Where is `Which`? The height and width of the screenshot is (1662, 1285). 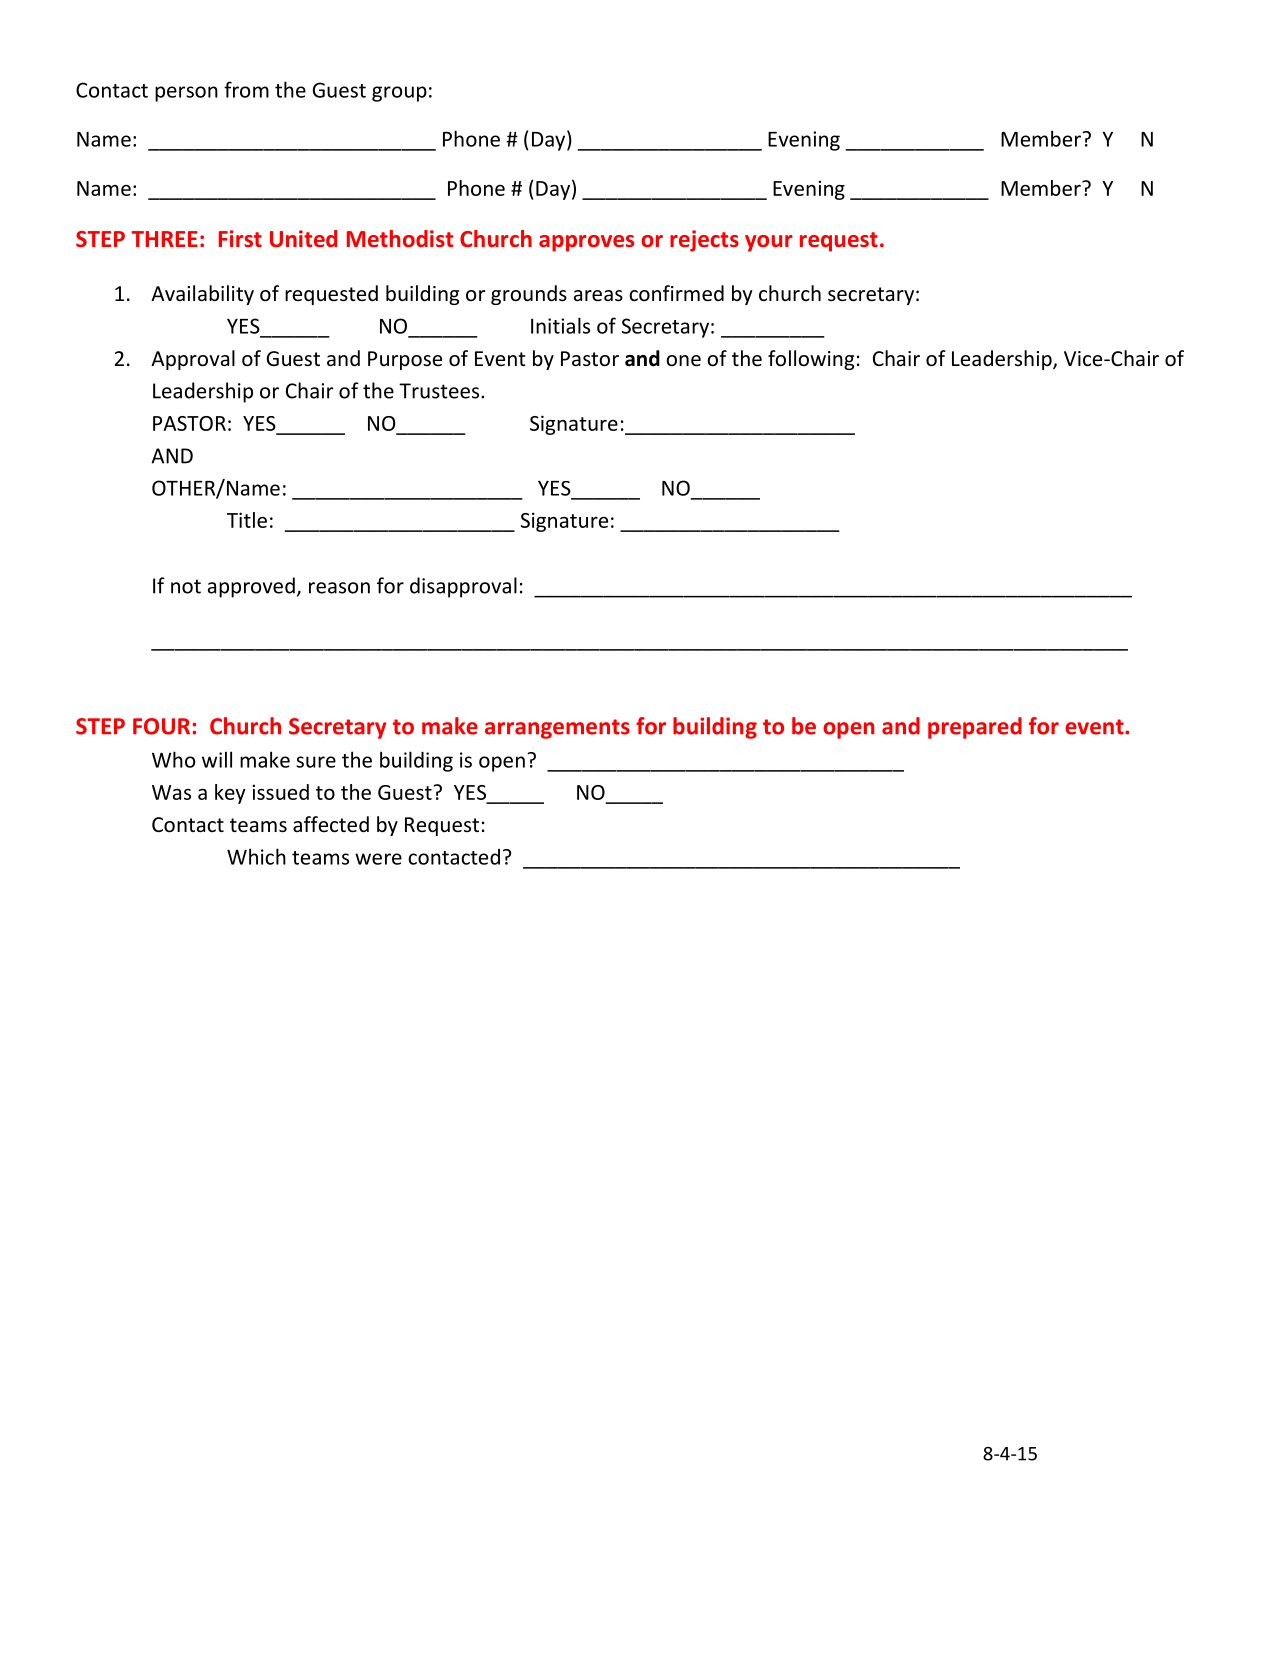
Which is located at coordinates (256, 856).
